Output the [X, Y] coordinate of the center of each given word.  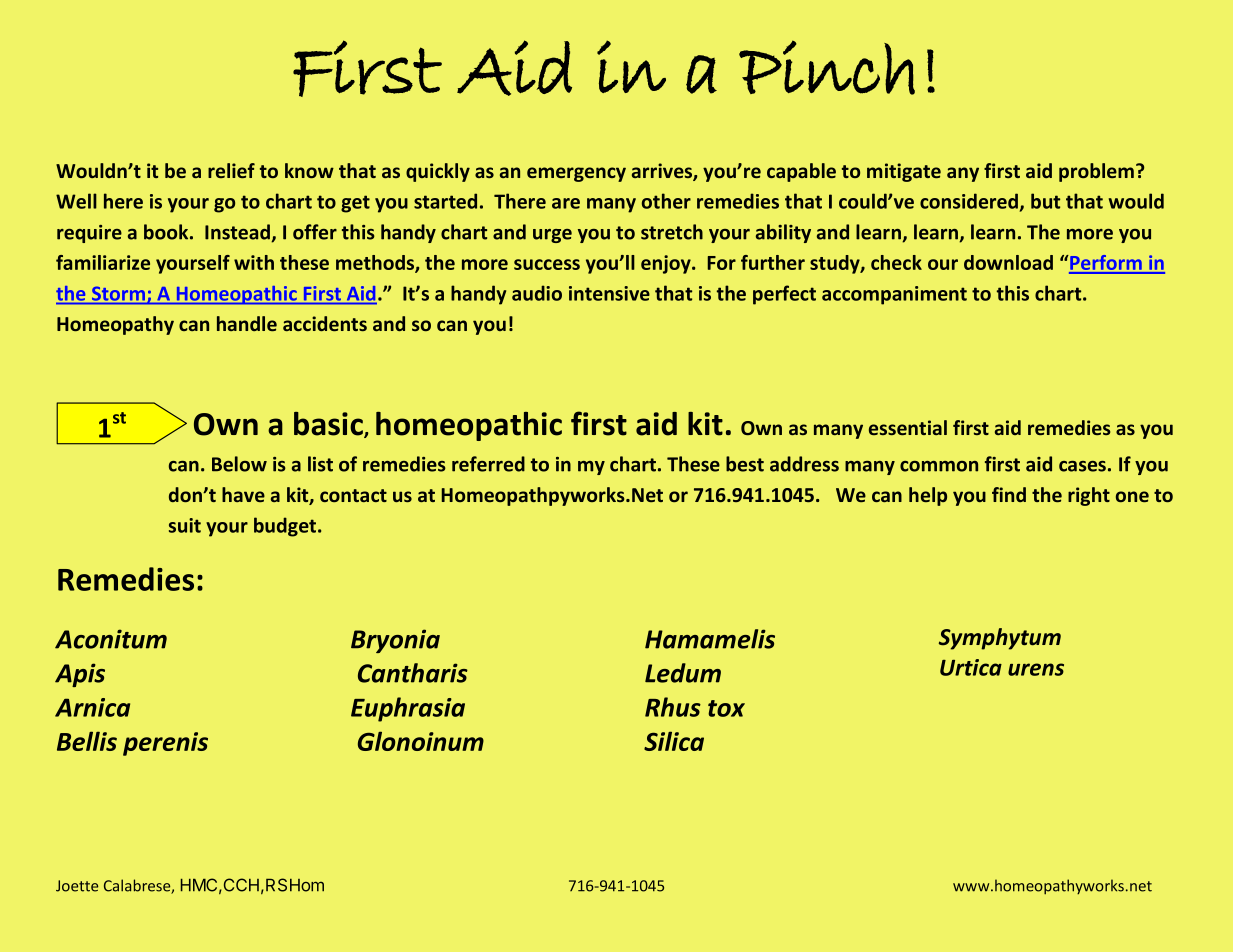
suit [185, 525]
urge [552, 236]
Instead [239, 233]
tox [726, 708]
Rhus [673, 707]
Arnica [92, 707]
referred [488, 464]
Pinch [827, 67]
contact [353, 495]
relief [231, 170]
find [1009, 494]
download [1008, 262]
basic [329, 425]
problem [1096, 172]
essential [908, 427]
